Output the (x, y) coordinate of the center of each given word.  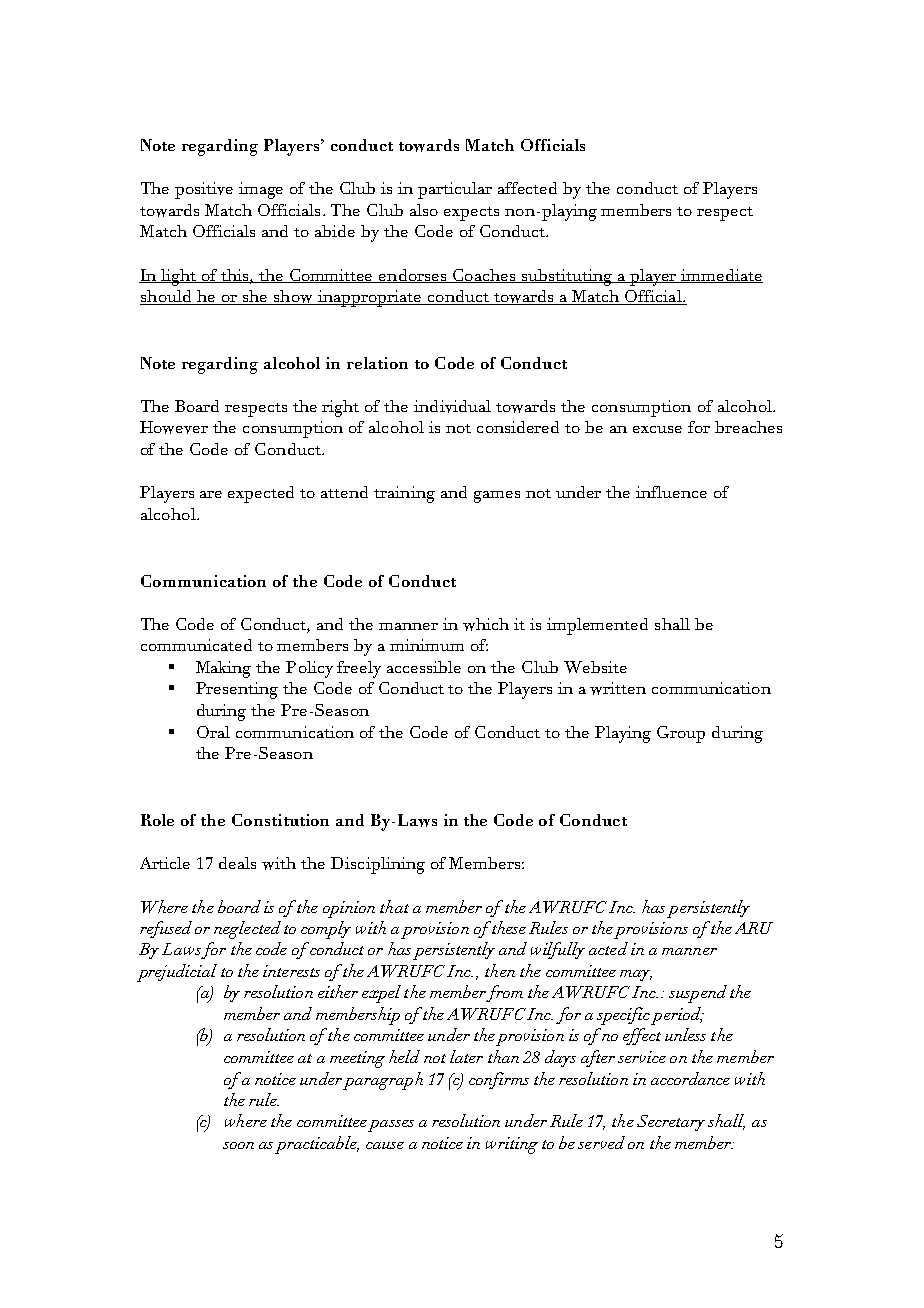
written (618, 688)
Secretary (671, 1123)
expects (471, 214)
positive (204, 190)
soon (238, 1145)
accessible (424, 667)
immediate (721, 276)
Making (223, 669)
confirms (499, 1080)
